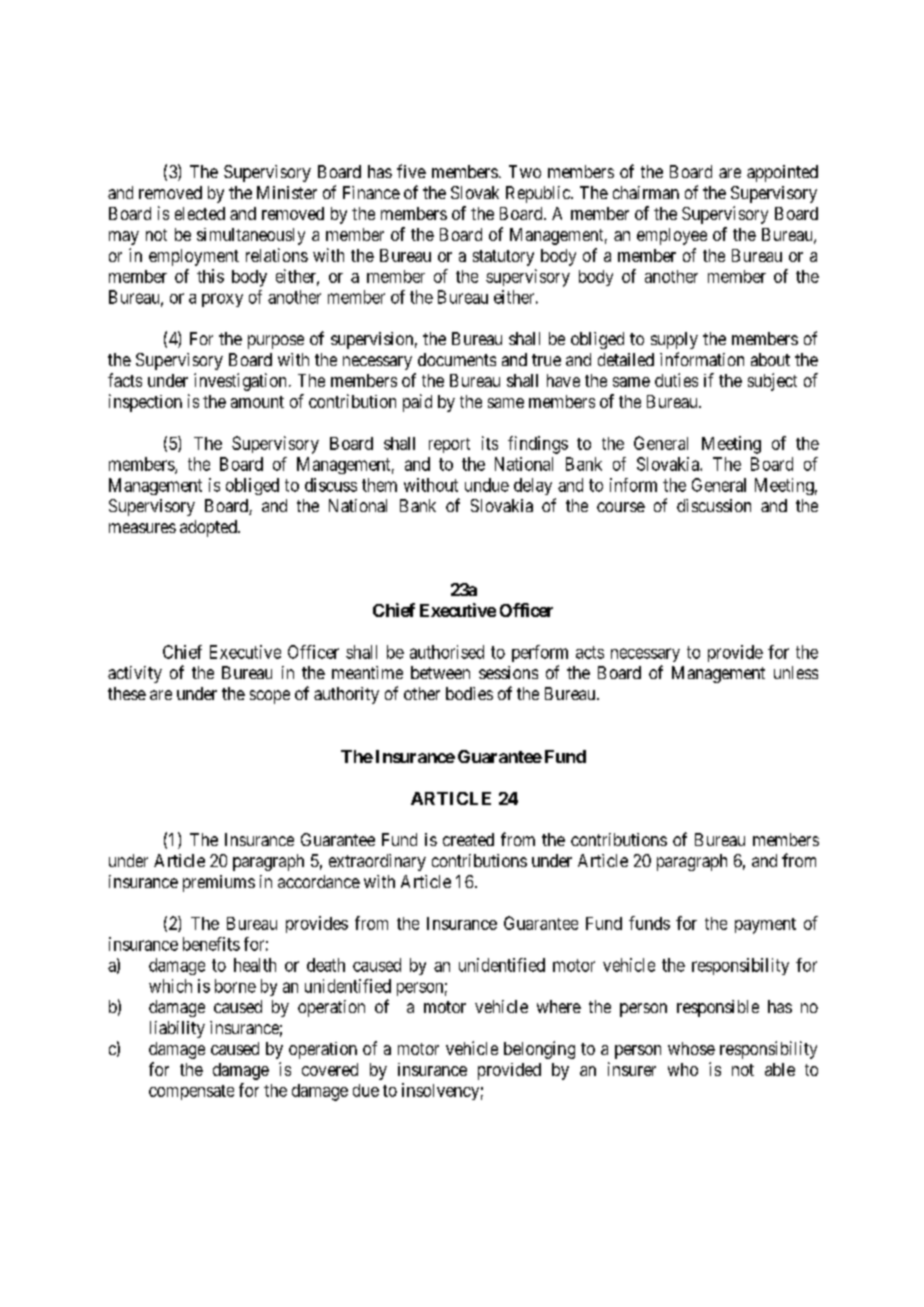 The width and height of the page is (924, 1307). I want to click on report, so click(449, 445).
